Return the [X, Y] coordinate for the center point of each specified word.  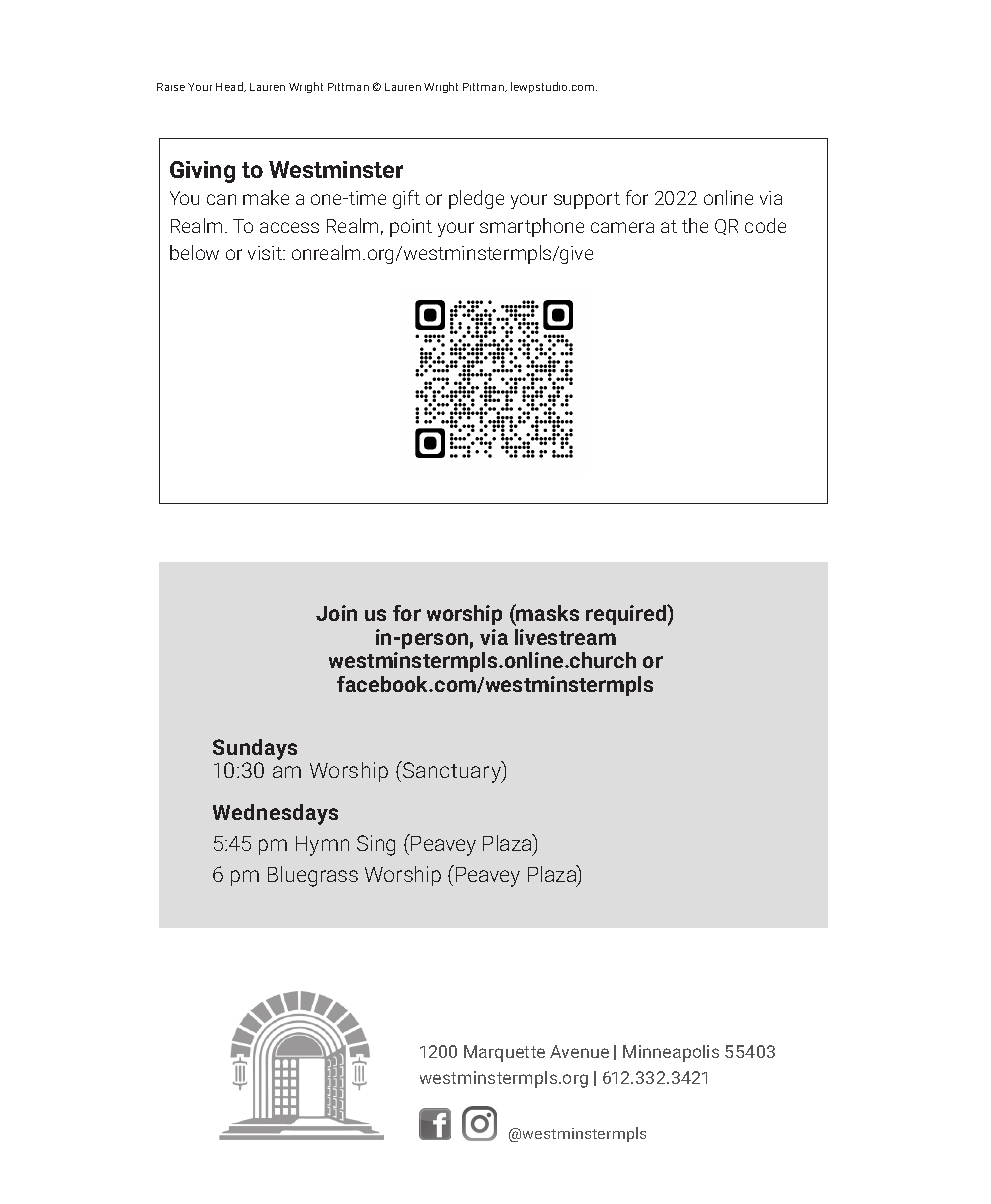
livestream [565, 637]
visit [266, 253]
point [411, 228]
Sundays [255, 749]
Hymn [322, 846]
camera [622, 227]
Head [231, 87]
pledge [476, 199]
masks [547, 612]
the [695, 225]
